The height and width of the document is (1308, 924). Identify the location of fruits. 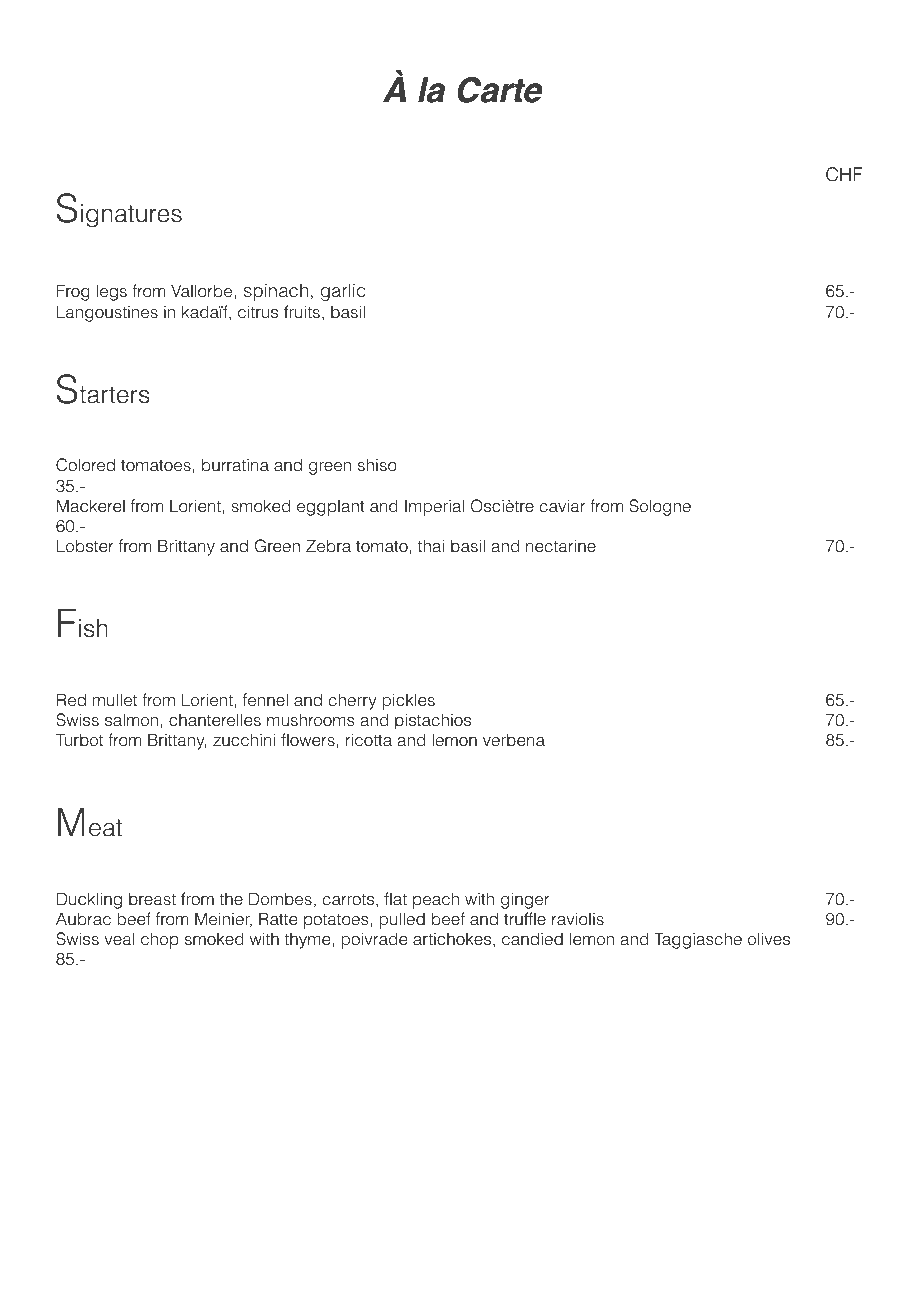
(302, 312).
